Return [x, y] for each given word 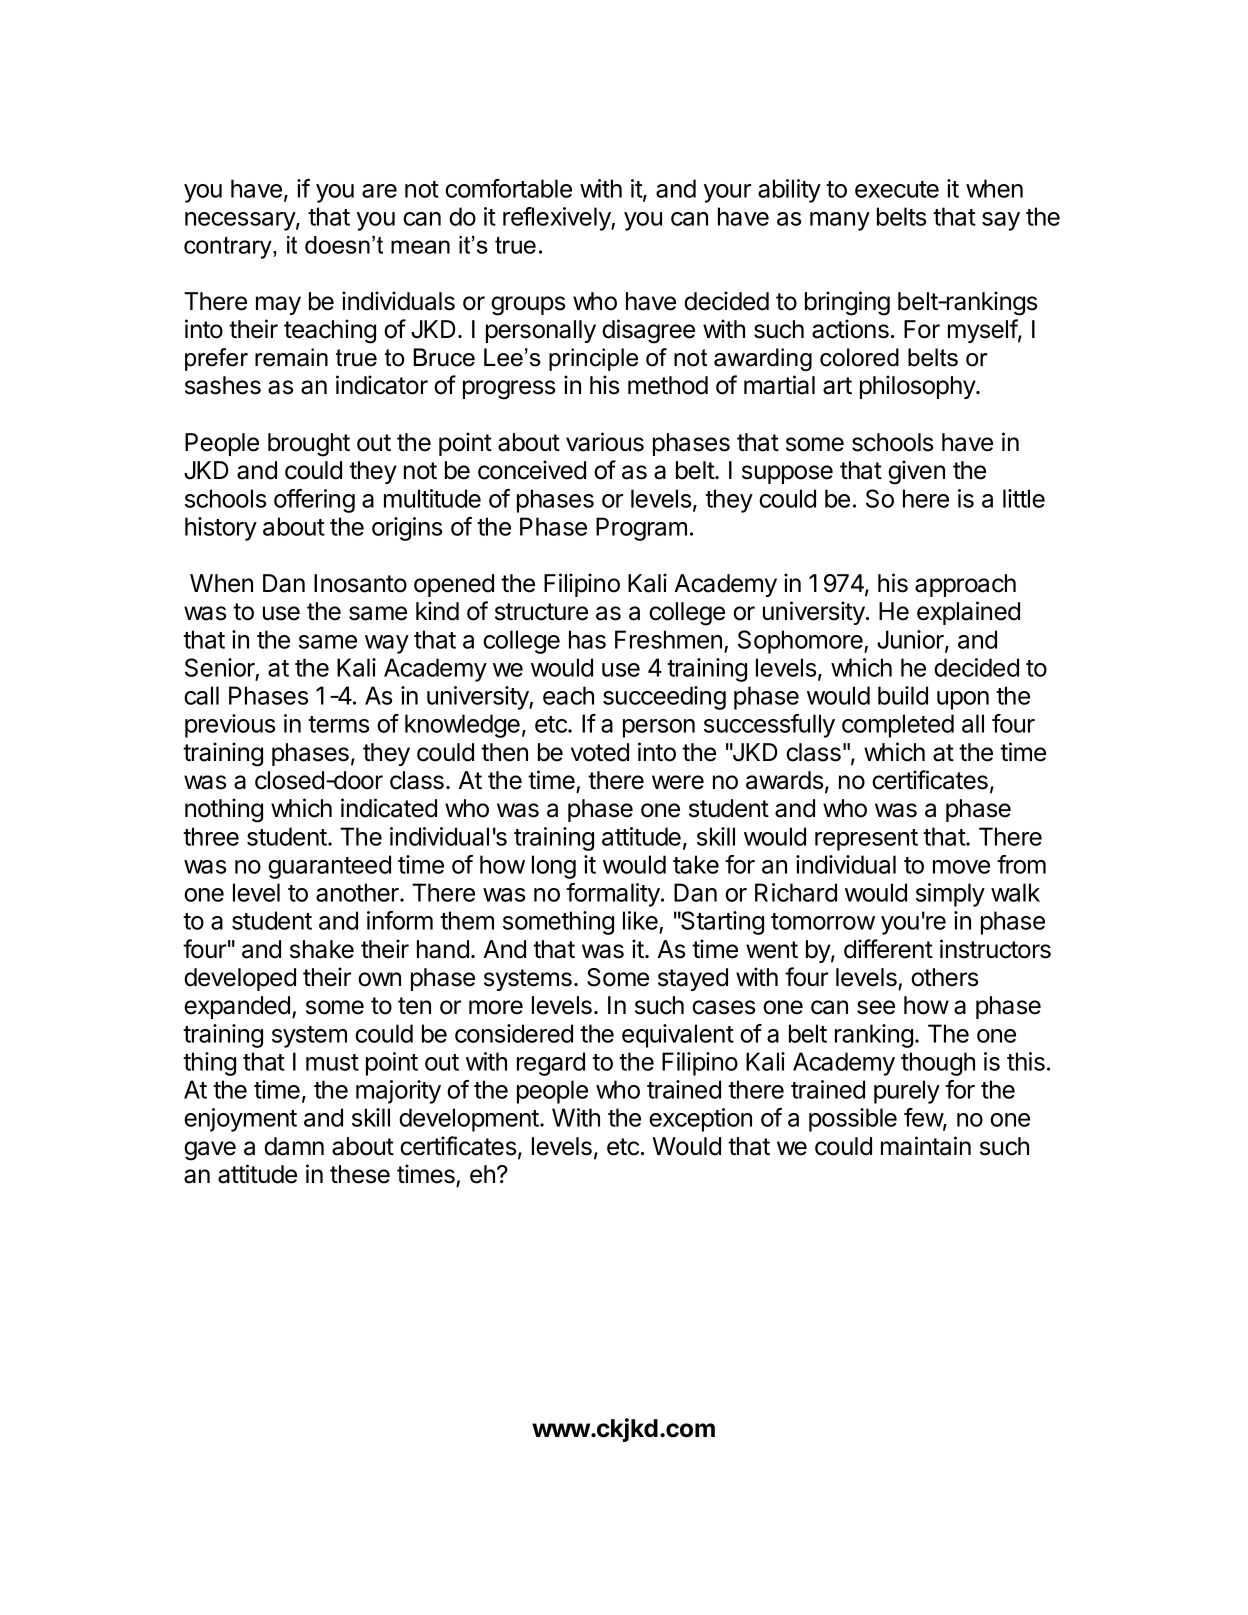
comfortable [508, 188]
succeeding [664, 698]
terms [338, 724]
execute [897, 189]
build [903, 695]
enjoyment [240, 1120]
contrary [229, 247]
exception [700, 1120]
